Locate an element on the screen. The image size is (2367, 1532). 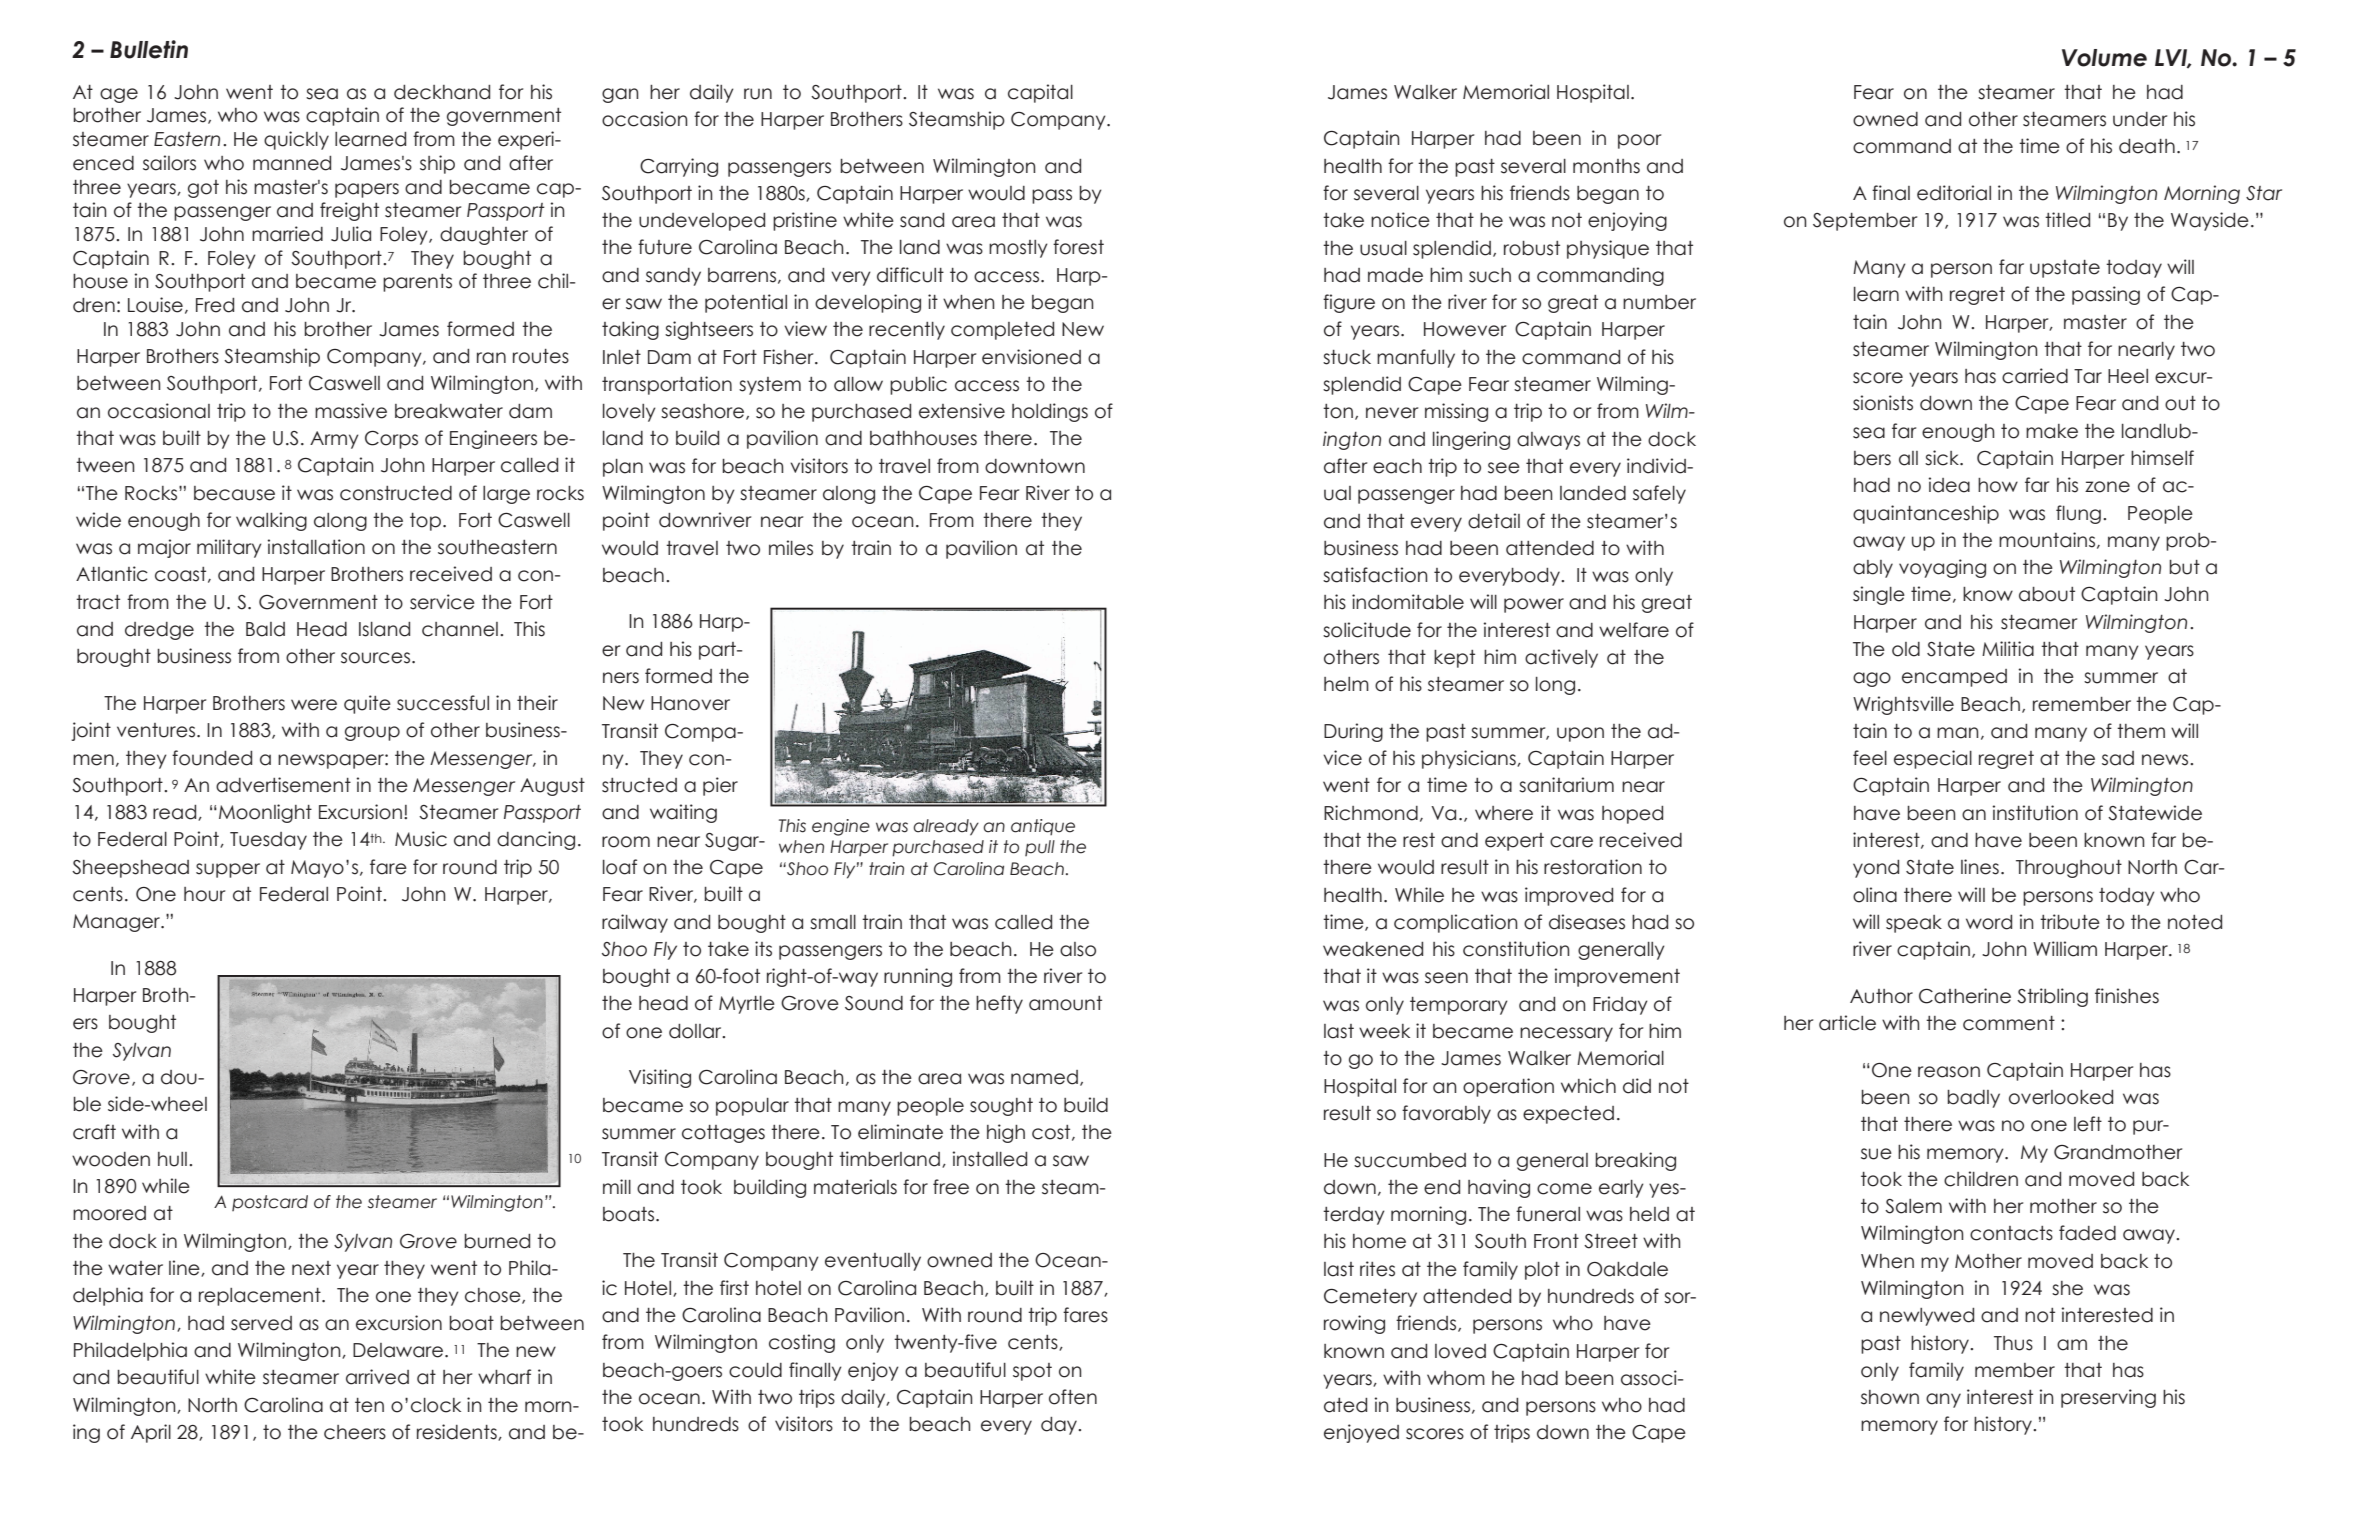
capital is located at coordinates (1040, 93).
